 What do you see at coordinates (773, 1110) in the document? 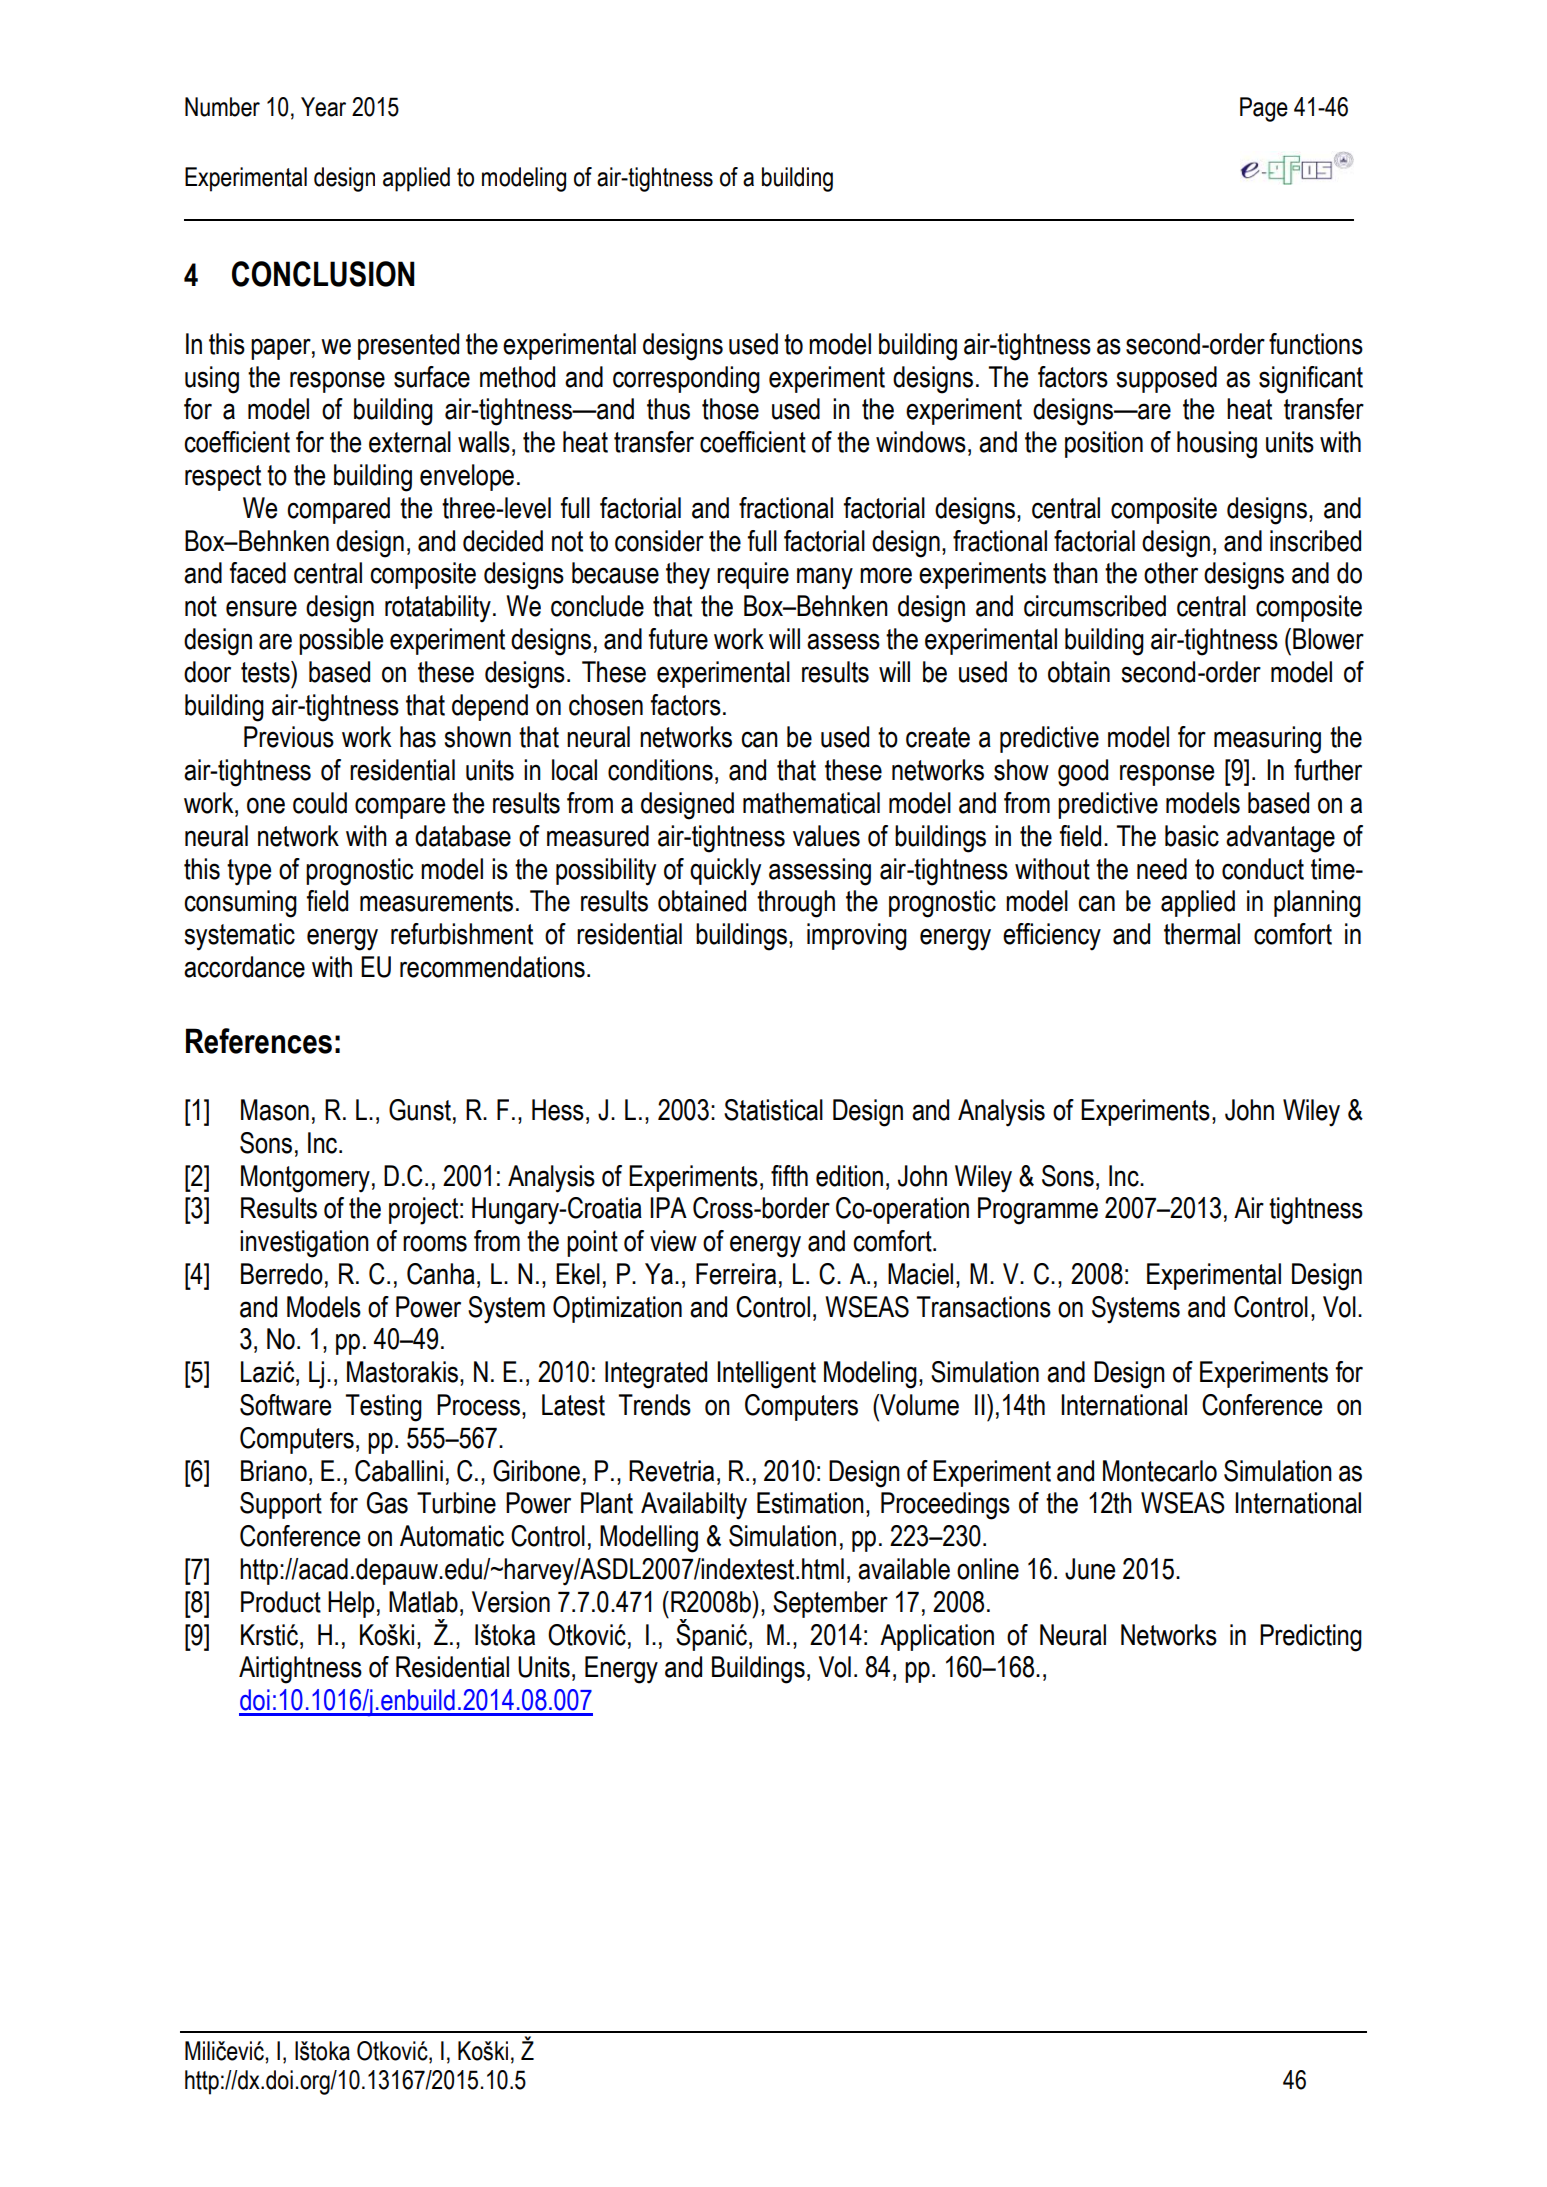
I see `Statistical` at bounding box center [773, 1110].
